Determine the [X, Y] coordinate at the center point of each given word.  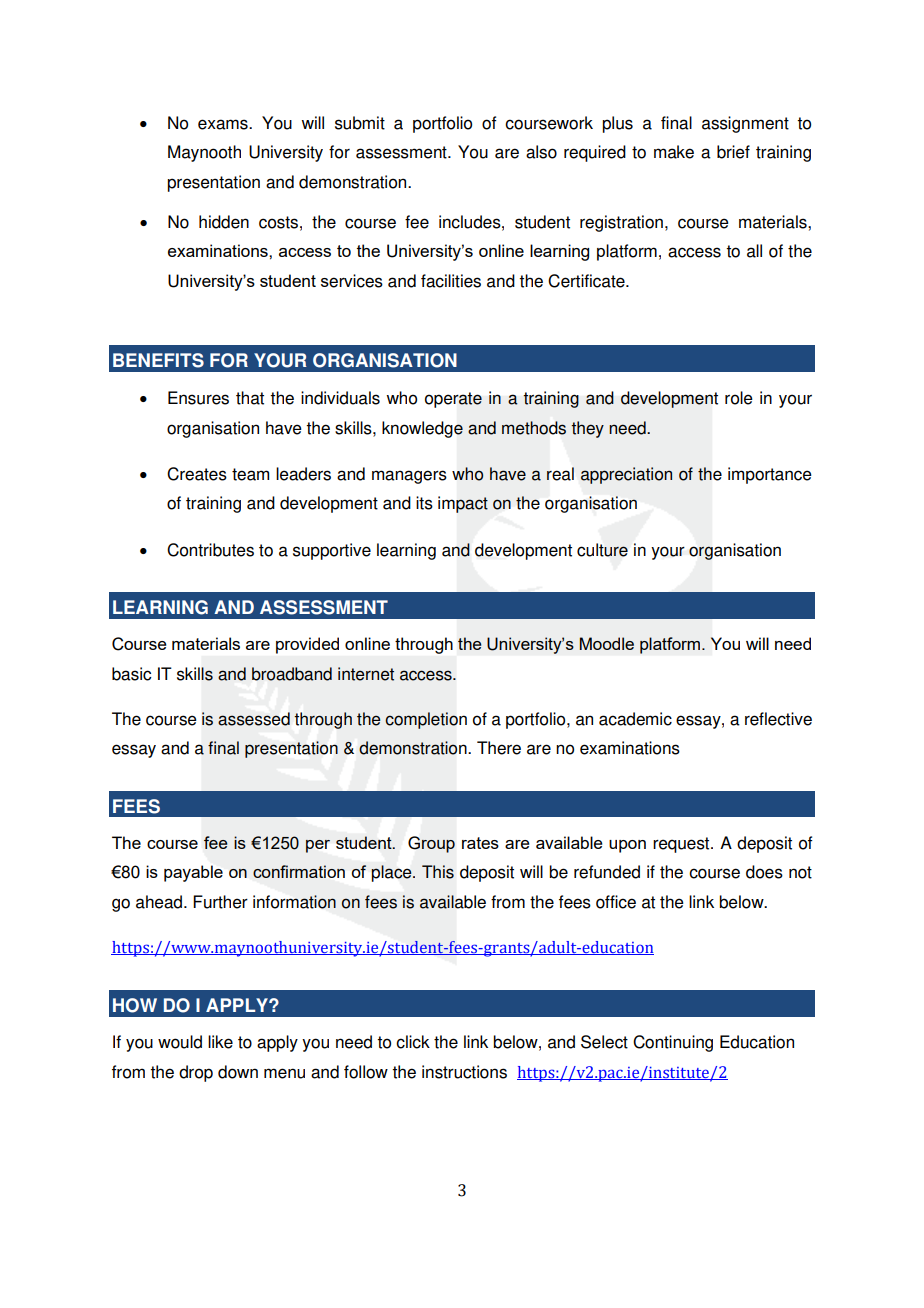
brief [733, 152]
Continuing [673, 1043]
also [541, 152]
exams [224, 124]
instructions [464, 1072]
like [220, 1042]
